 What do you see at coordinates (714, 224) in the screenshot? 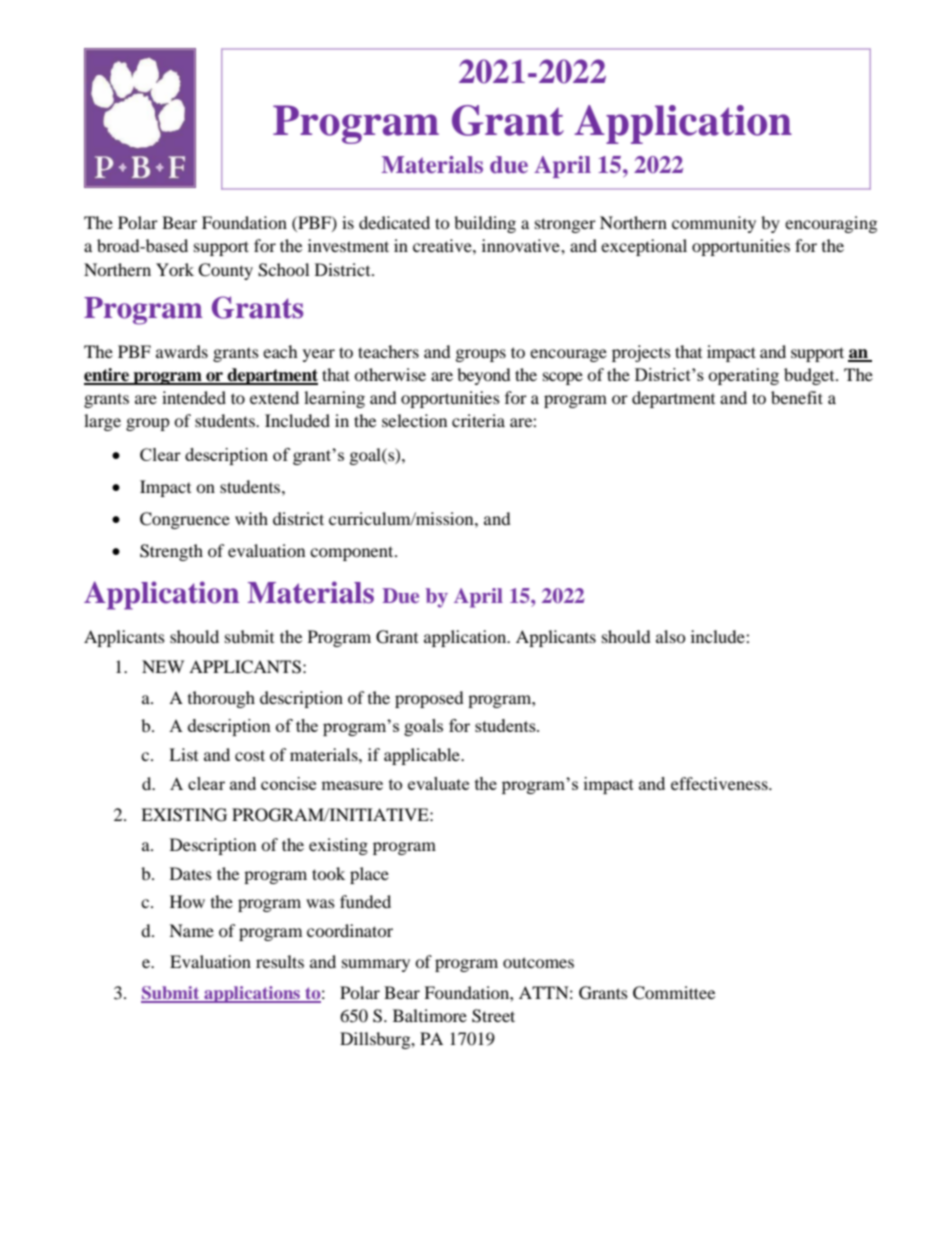
I see `community` at bounding box center [714, 224].
